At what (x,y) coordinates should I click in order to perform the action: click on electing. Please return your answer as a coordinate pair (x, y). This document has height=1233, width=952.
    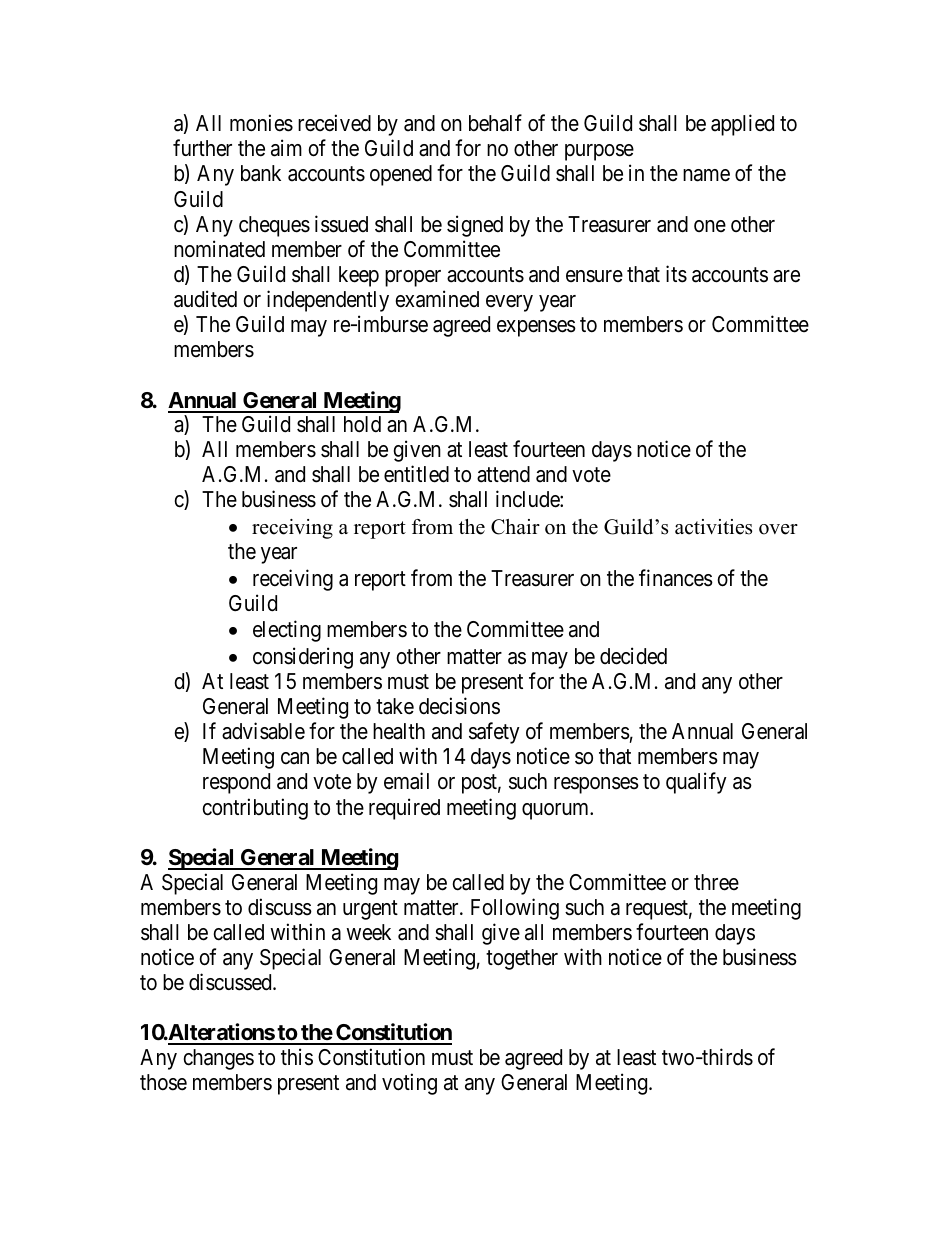
    Looking at the image, I should click on (287, 631).
